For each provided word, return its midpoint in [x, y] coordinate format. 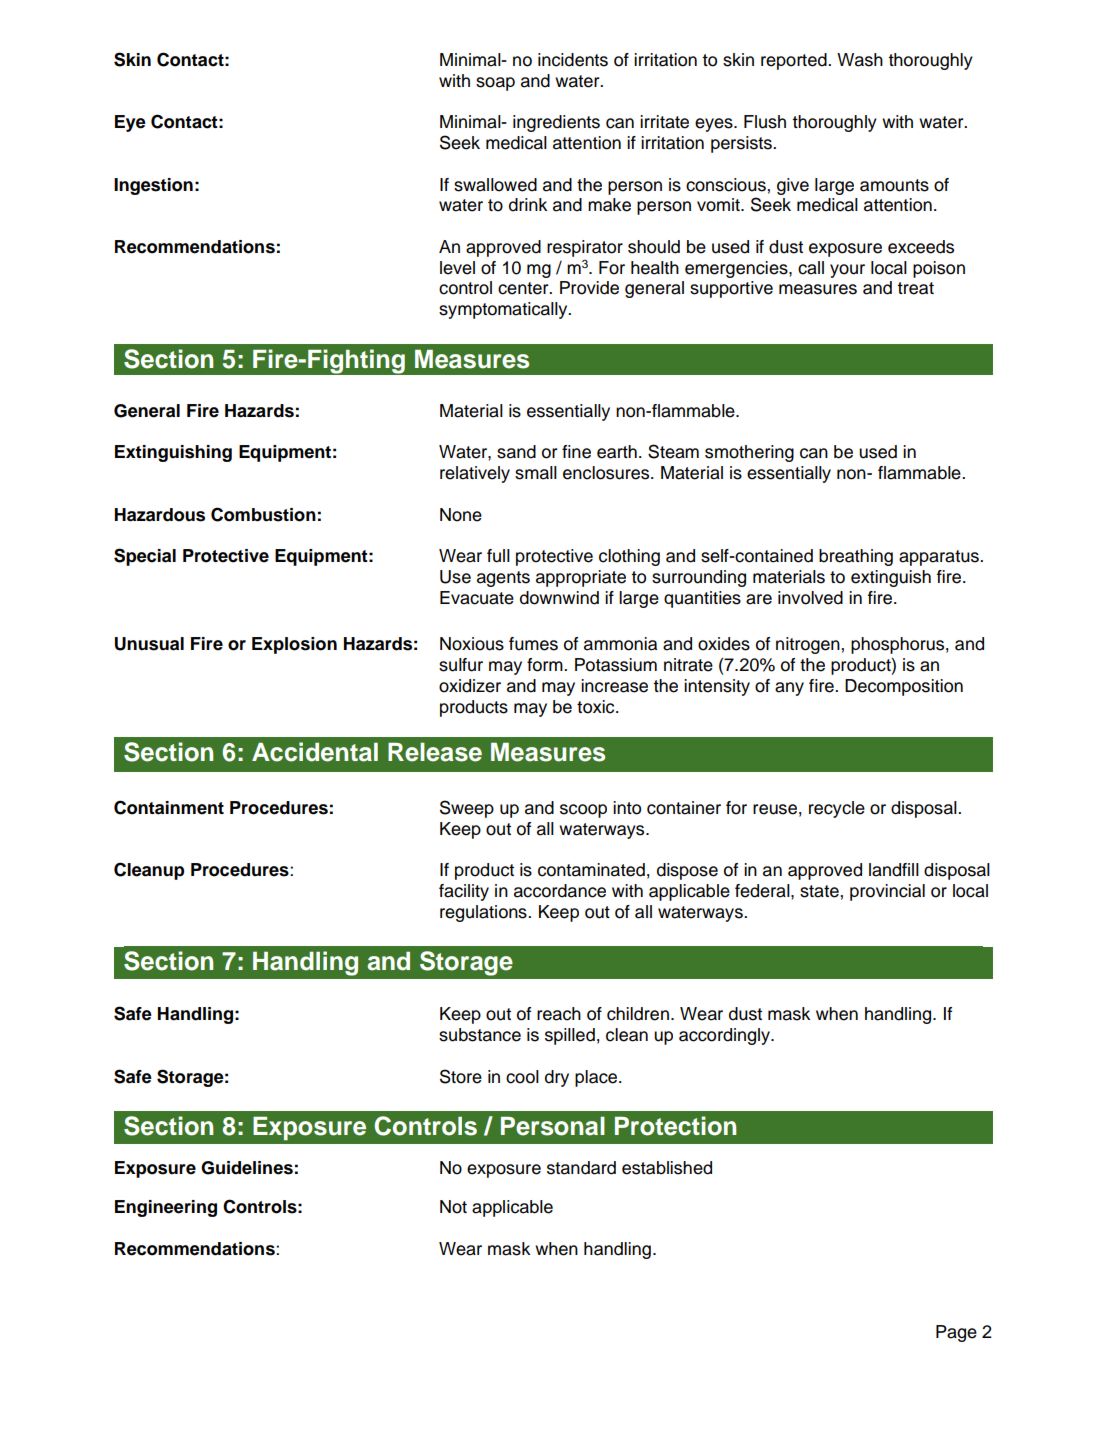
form [546, 665]
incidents [573, 60]
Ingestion [153, 186]
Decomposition [904, 687]
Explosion [294, 645]
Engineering [166, 1208]
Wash [860, 60]
